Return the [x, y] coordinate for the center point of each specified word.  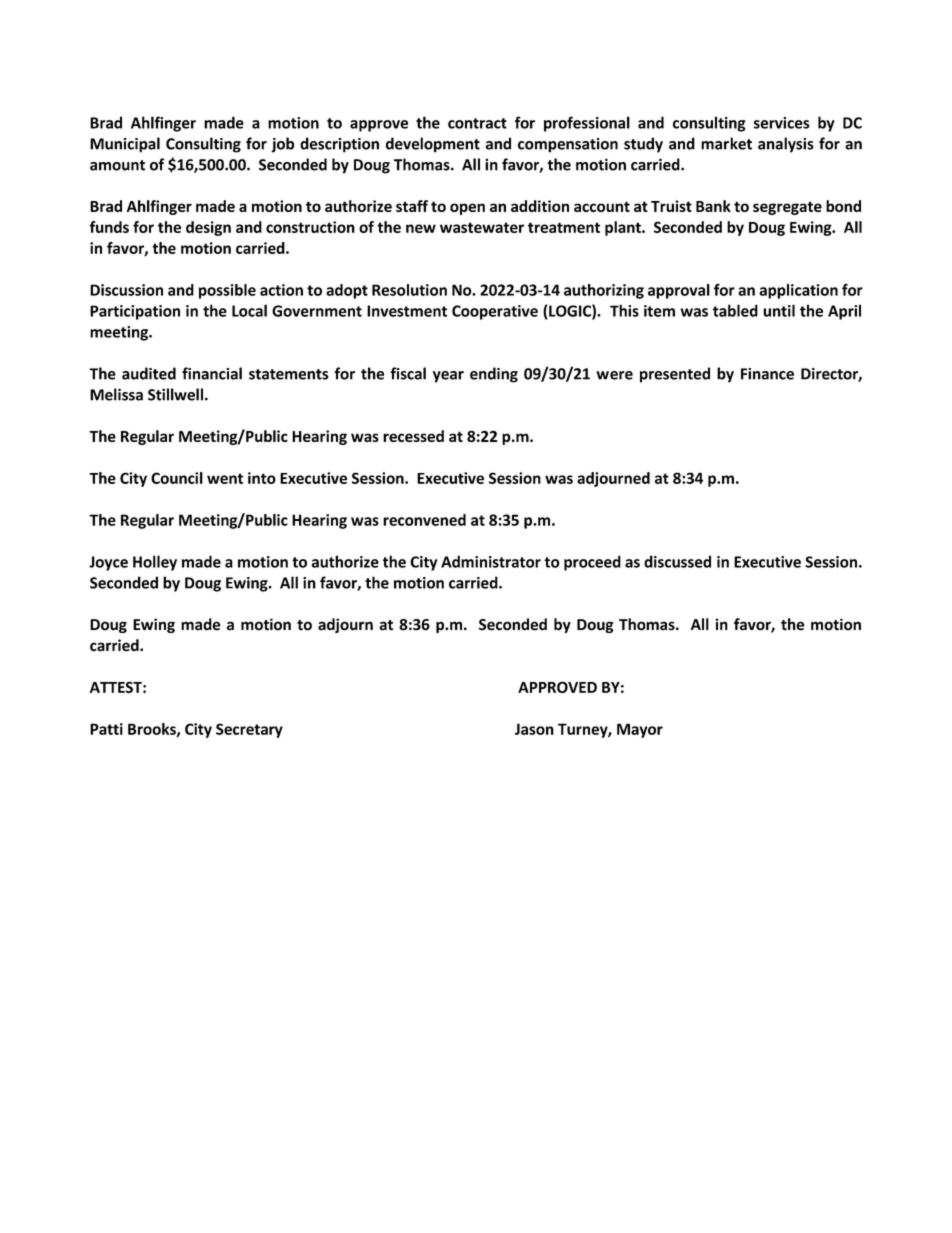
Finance [767, 374]
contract [477, 123]
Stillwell [175, 394]
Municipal [125, 145]
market [726, 143]
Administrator [491, 561]
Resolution [409, 290]
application [798, 291]
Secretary [249, 730]
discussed [677, 561]
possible [227, 291]
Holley [155, 563]
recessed [413, 436]
